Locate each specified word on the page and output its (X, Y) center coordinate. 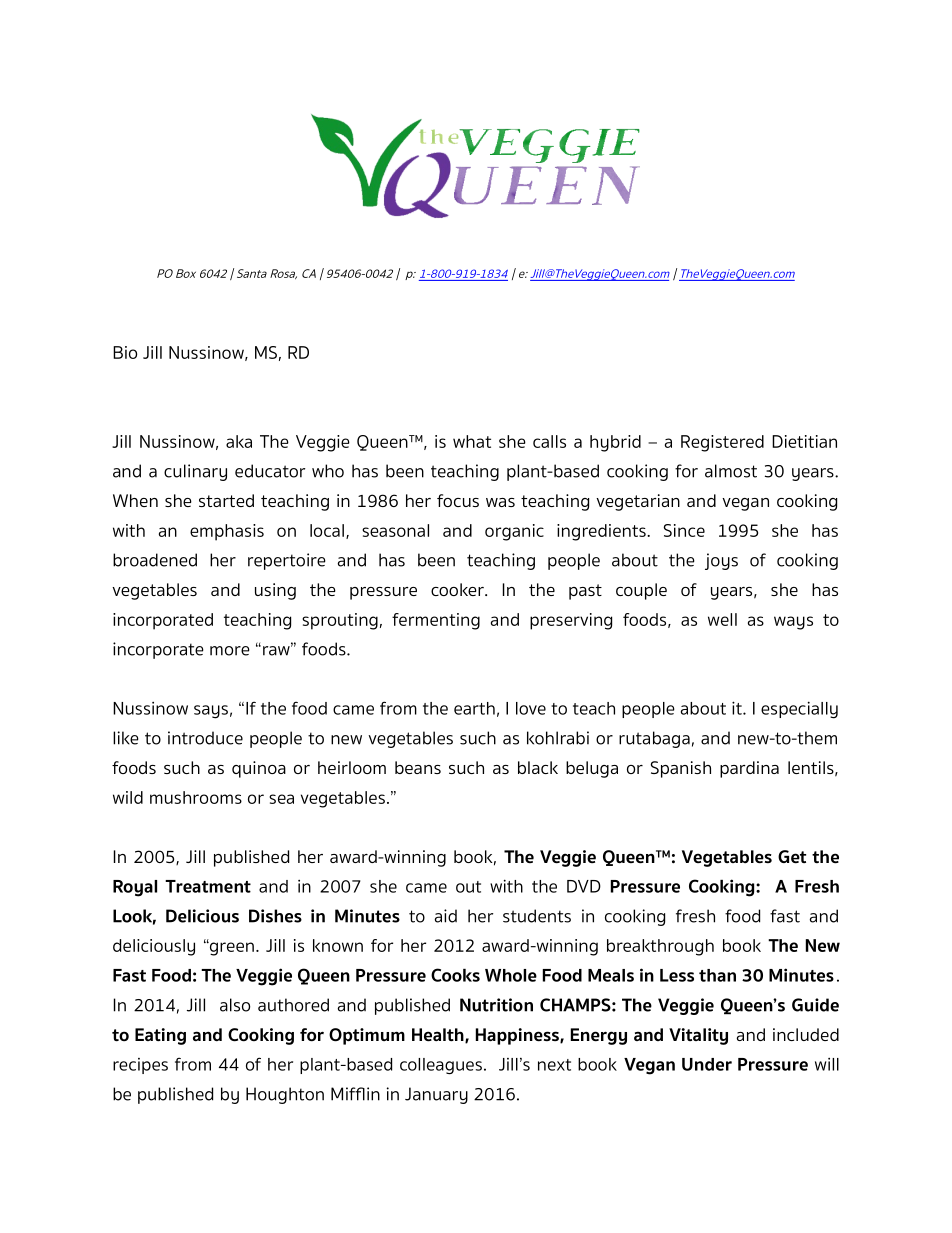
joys (721, 561)
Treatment (208, 886)
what (472, 441)
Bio (125, 352)
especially (799, 710)
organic (514, 532)
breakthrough (660, 947)
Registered (722, 443)
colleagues (441, 1066)
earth (474, 708)
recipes (140, 1066)
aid (446, 916)
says (211, 712)
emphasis (227, 532)
